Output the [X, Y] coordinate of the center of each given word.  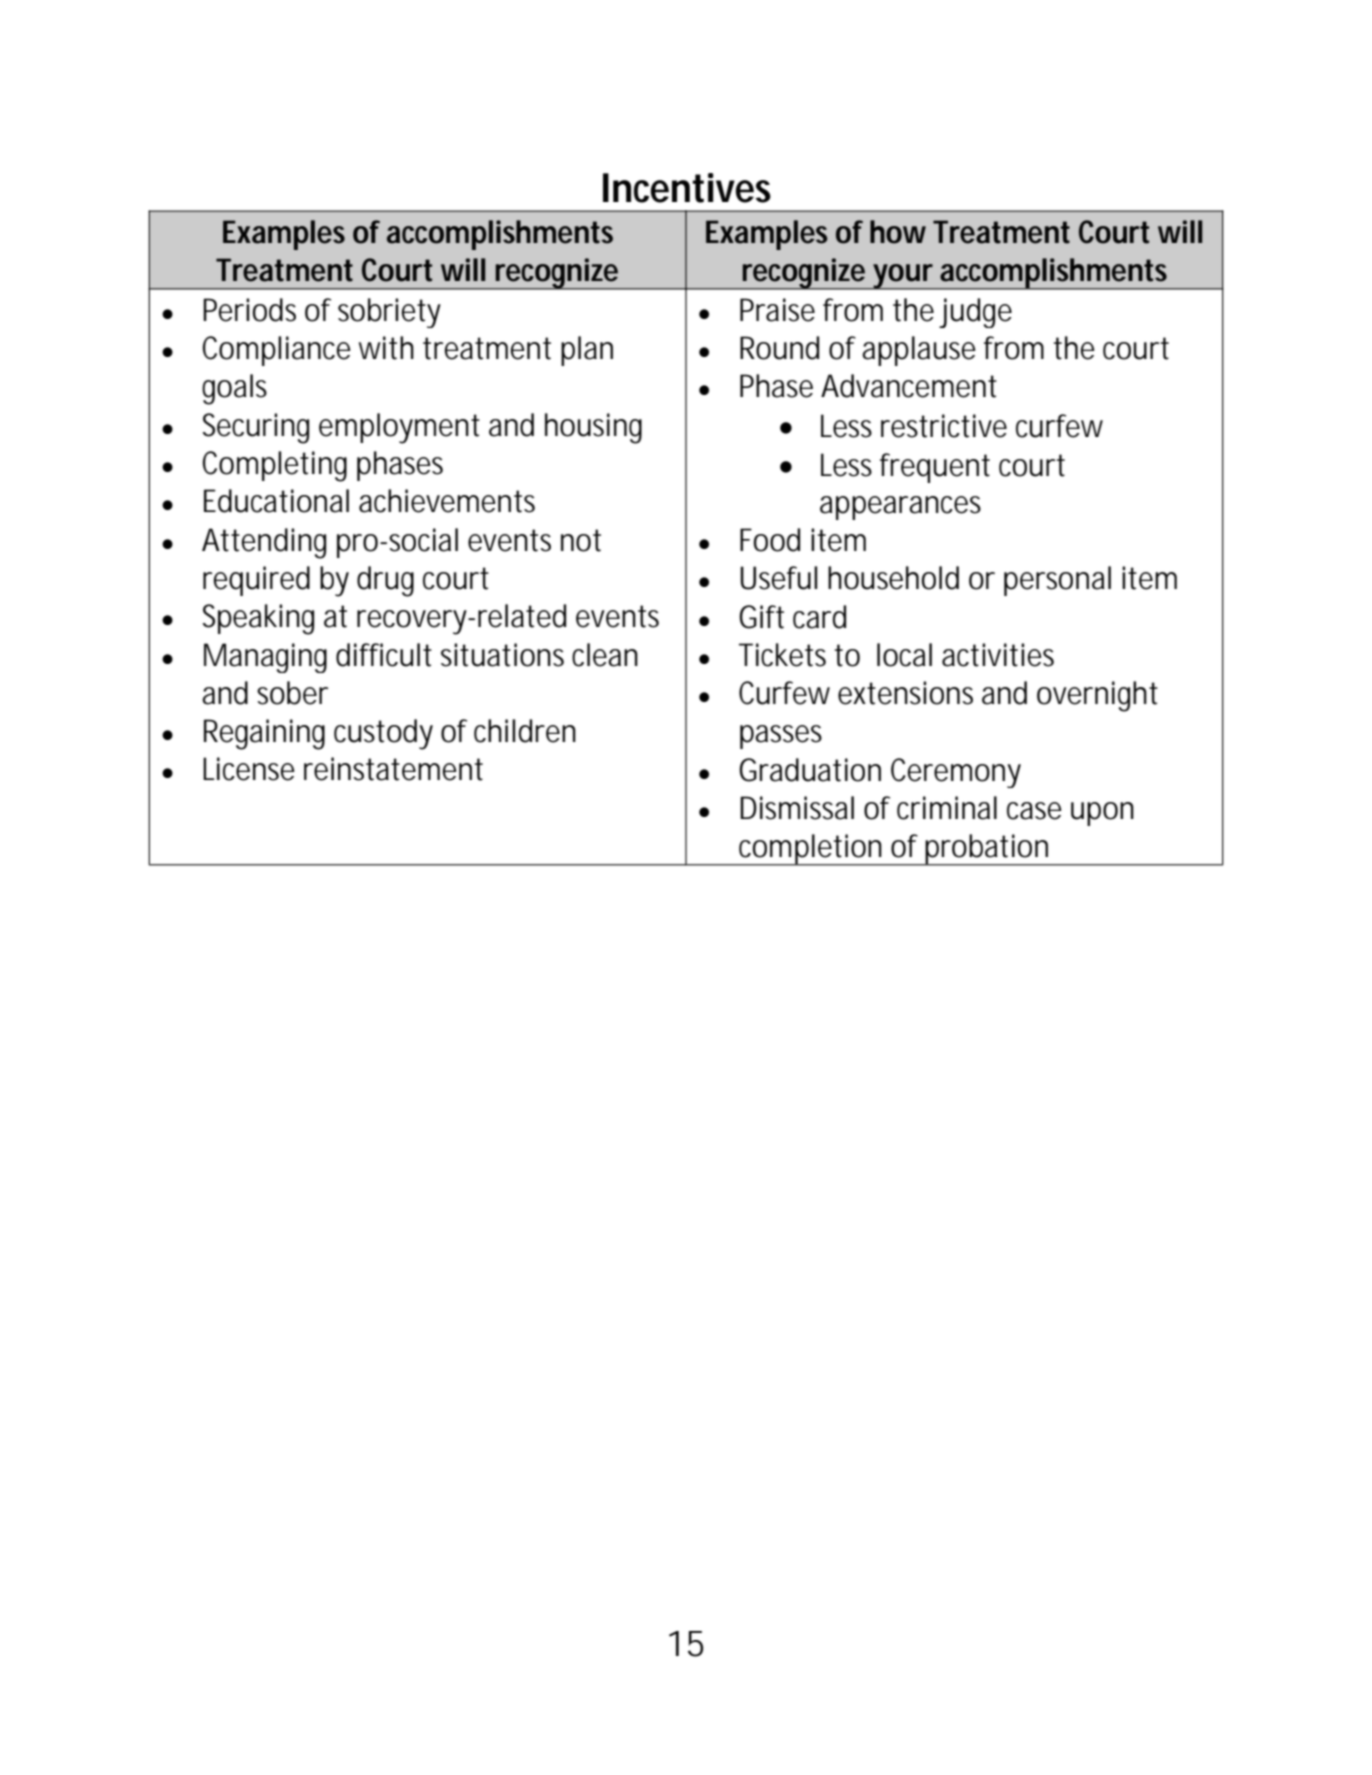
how [898, 232]
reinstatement [393, 769]
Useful [778, 578]
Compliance [277, 351]
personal [1057, 581]
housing [593, 428]
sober [292, 693]
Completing [275, 466]
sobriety [389, 313]
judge [975, 313]
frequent [935, 468]
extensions [905, 693]
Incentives [687, 188]
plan [587, 351]
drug [385, 581]
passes [781, 737]
